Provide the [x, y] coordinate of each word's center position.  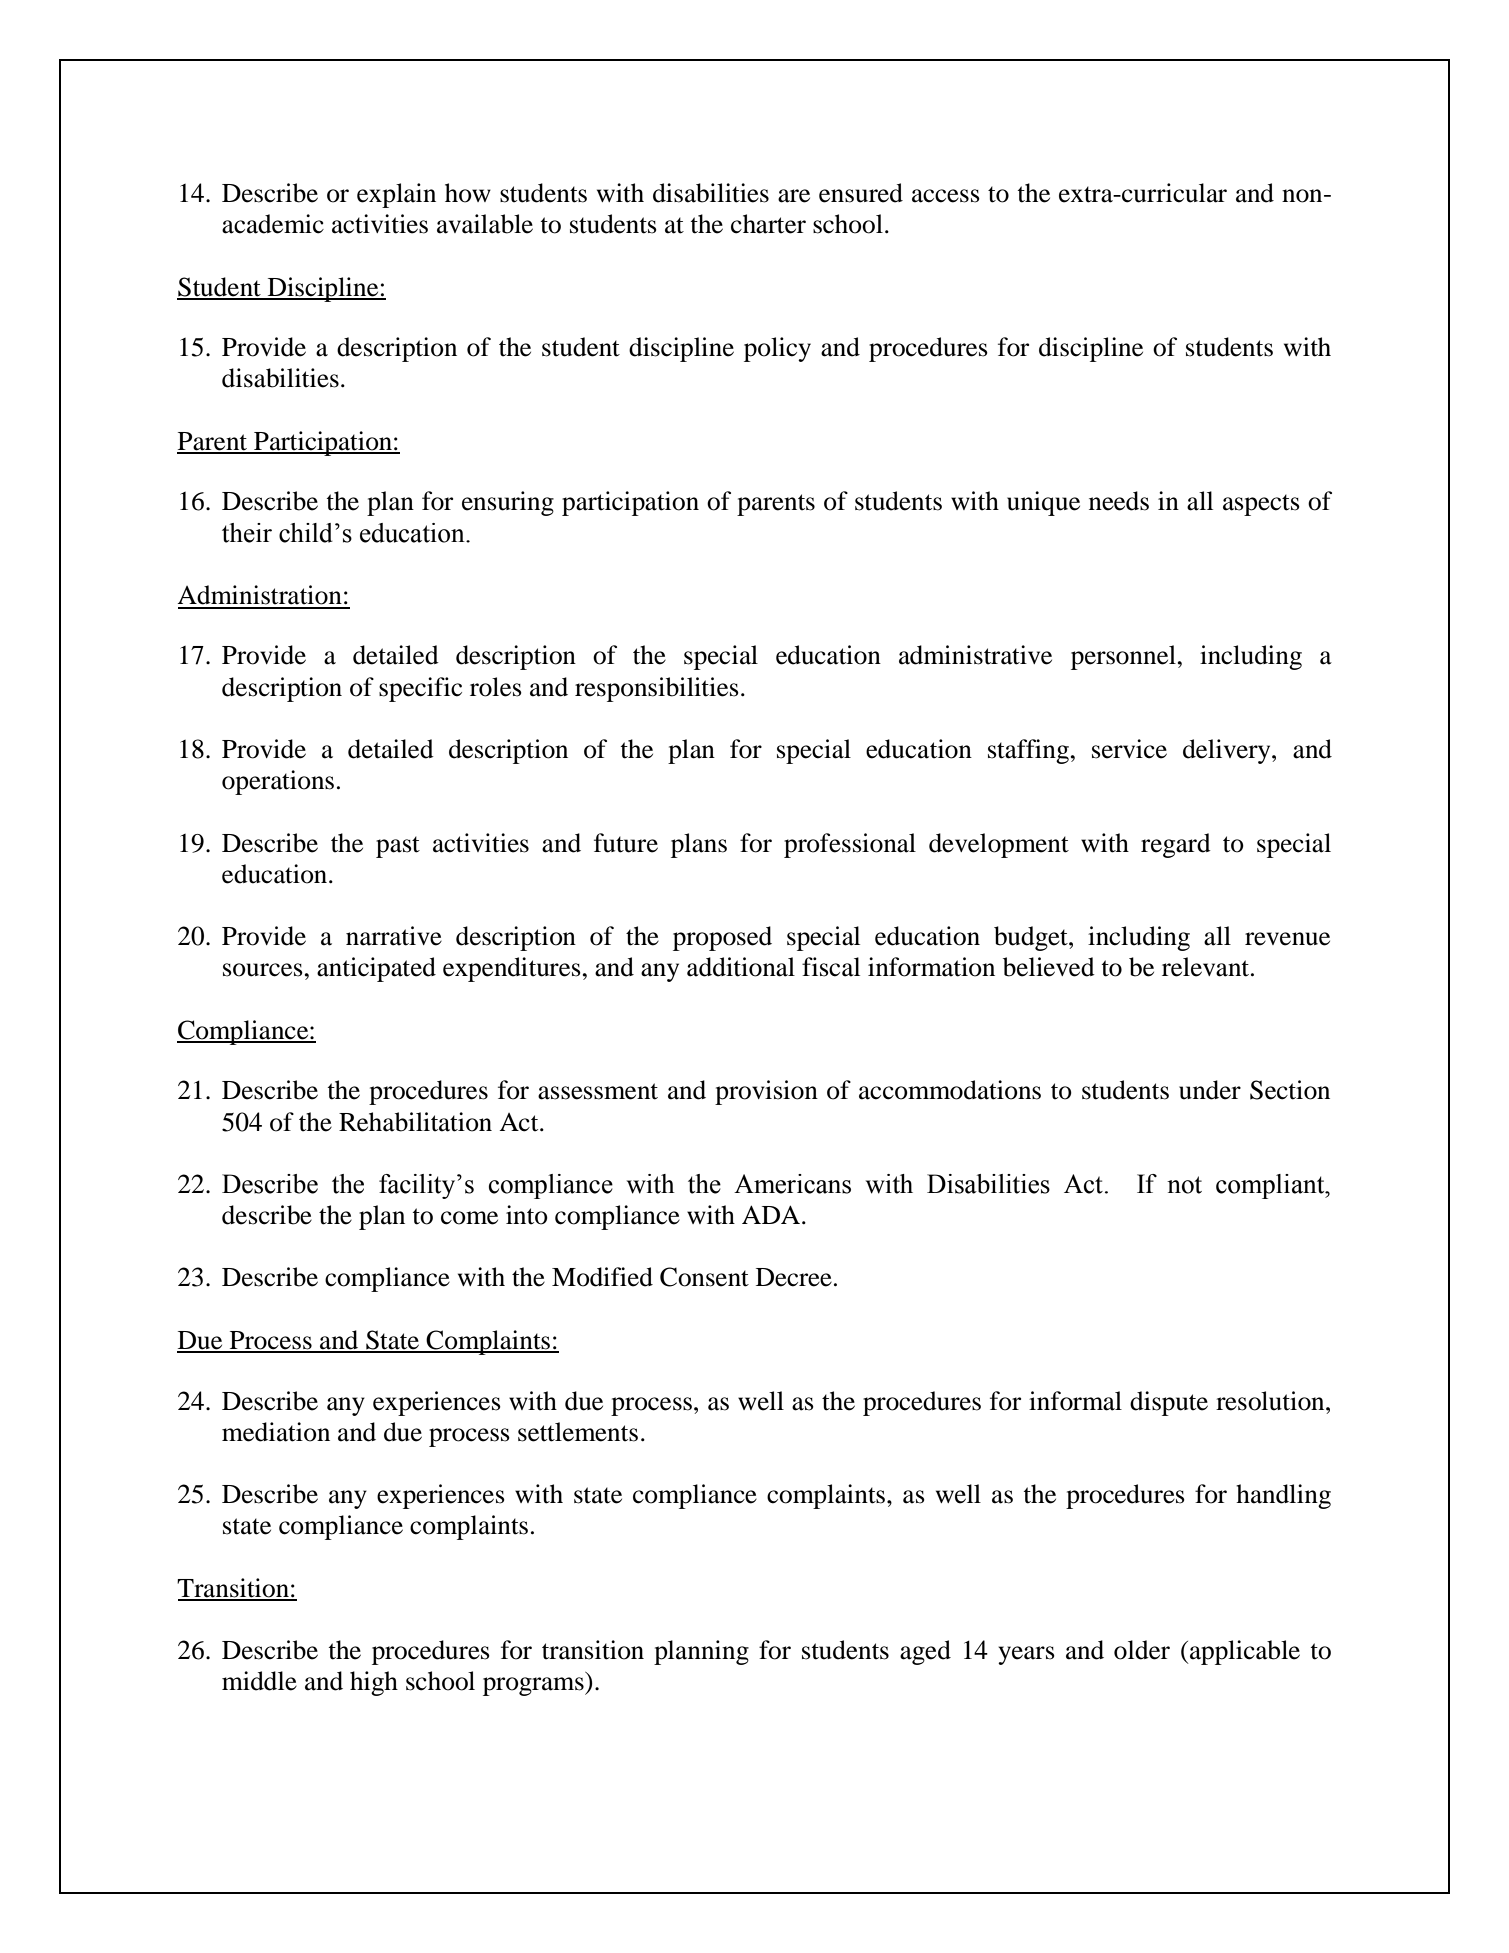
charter [768, 224]
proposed [722, 938]
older [1142, 1650]
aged [925, 1652]
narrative [394, 936]
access [946, 196]
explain [396, 195]
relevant [1207, 967]
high [374, 1683]
